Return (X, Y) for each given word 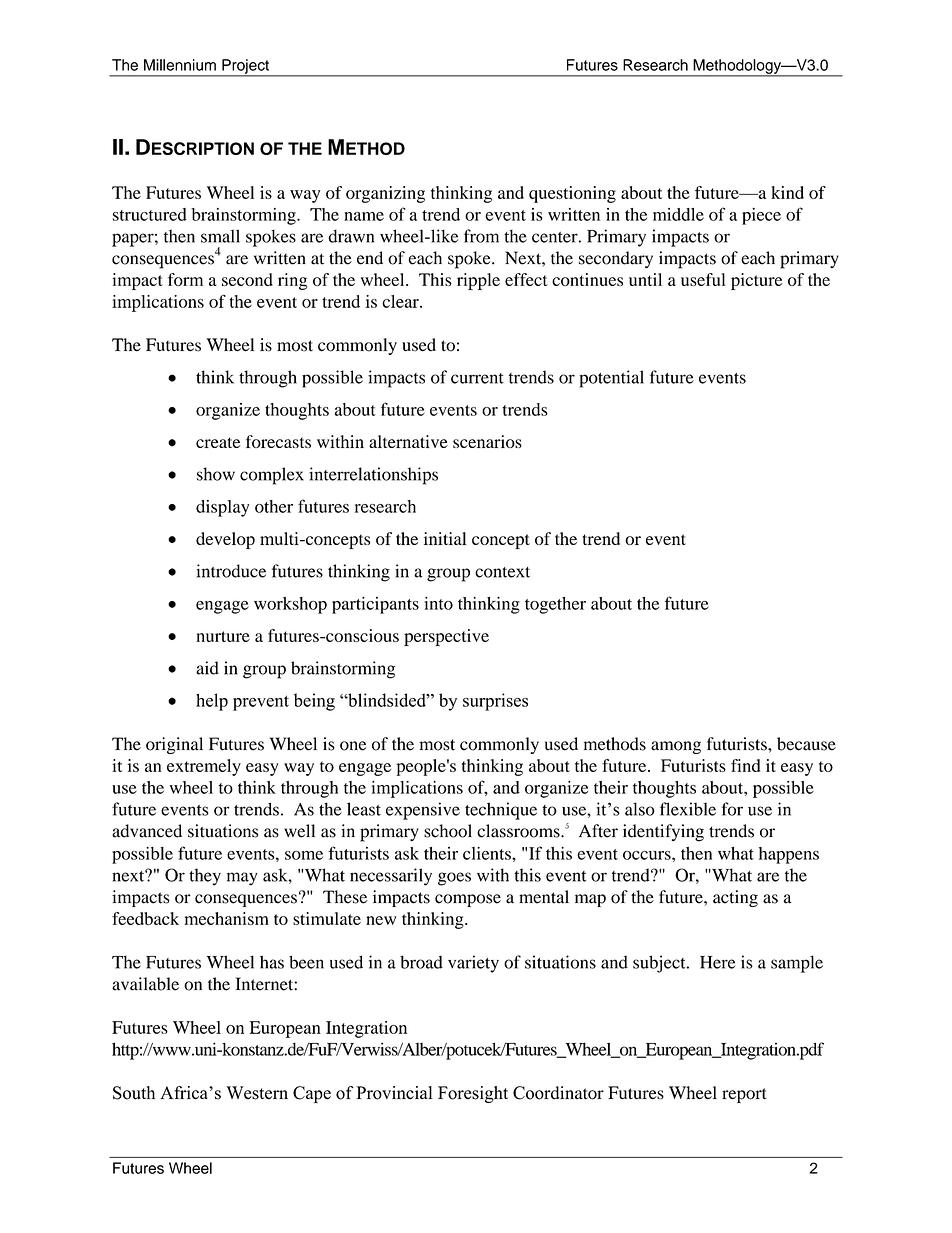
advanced (147, 831)
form (185, 279)
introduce (231, 571)
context (502, 572)
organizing (385, 194)
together (555, 605)
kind (787, 192)
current (477, 378)
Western (257, 1093)
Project (245, 67)
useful (703, 279)
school (448, 831)
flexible (688, 809)
